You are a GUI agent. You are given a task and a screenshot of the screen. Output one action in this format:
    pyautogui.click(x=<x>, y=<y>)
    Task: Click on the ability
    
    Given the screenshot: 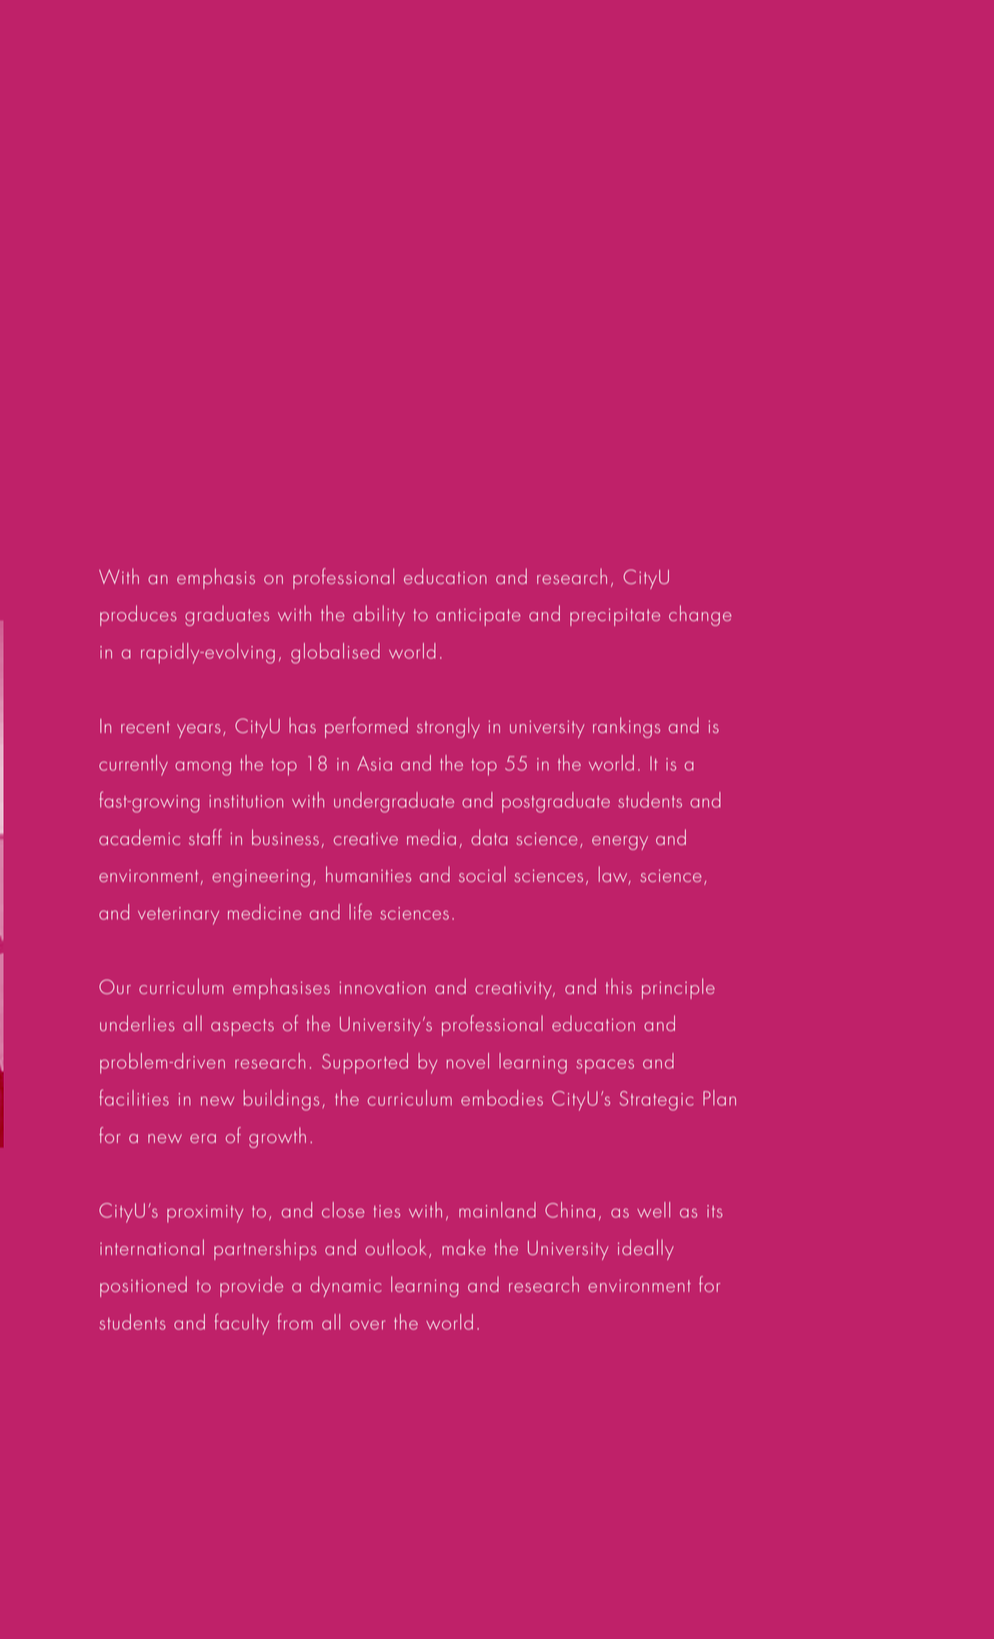 What is the action you would take?
    pyautogui.click(x=379, y=615)
